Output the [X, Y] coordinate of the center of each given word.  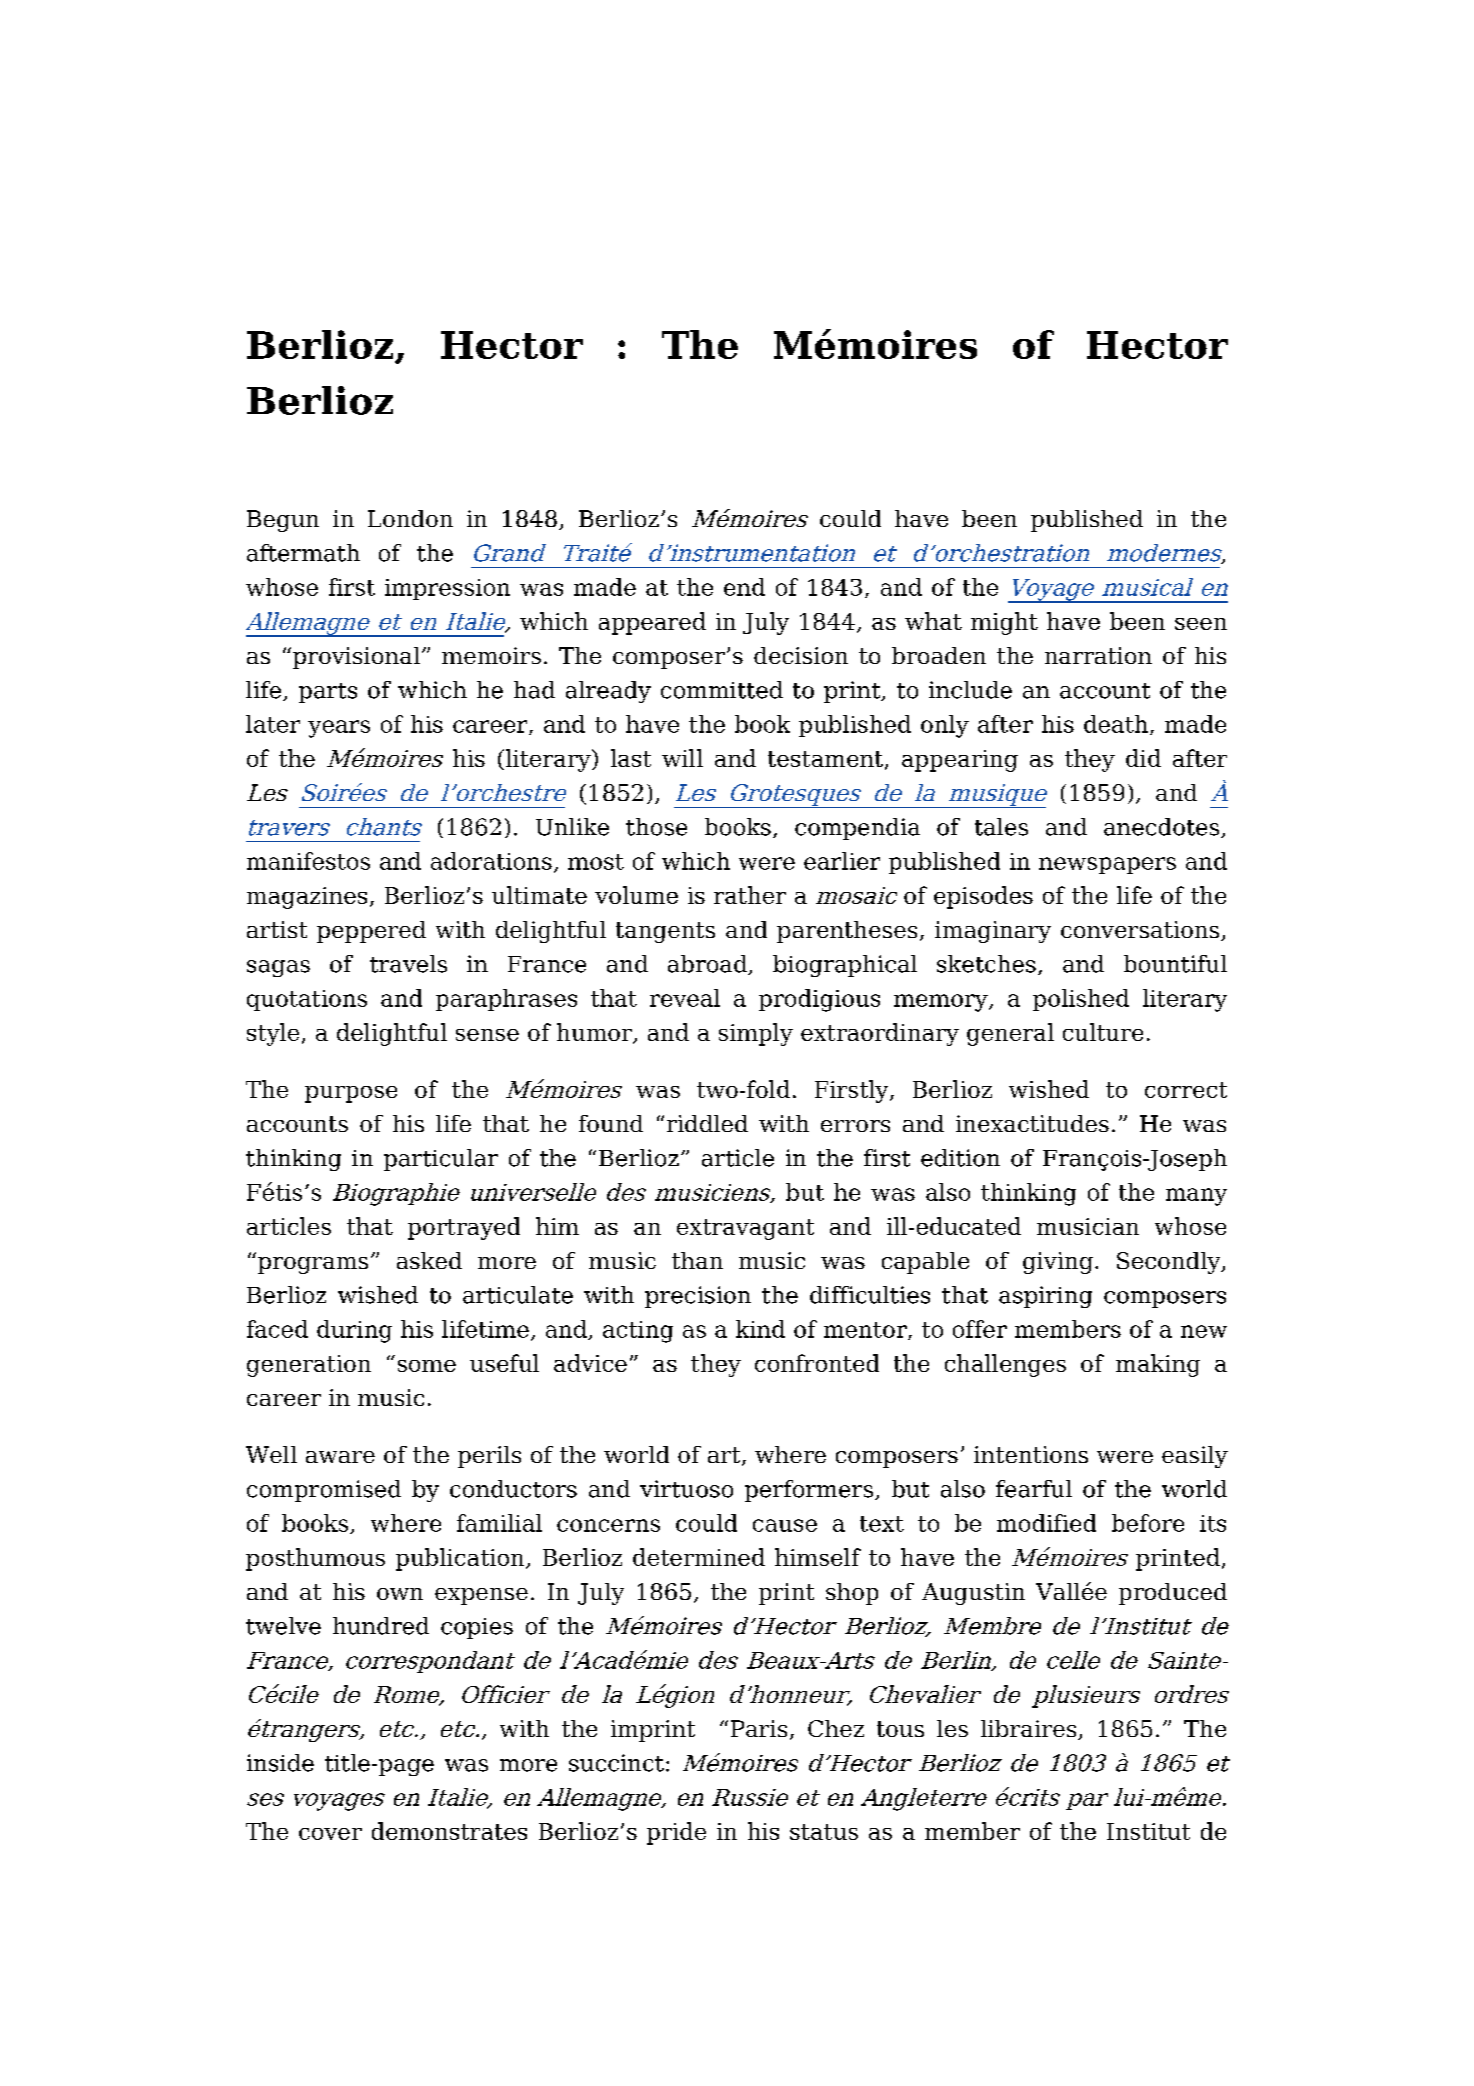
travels [408, 964]
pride [676, 1833]
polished [1081, 1000]
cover [330, 1834]
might [1004, 623]
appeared [652, 623]
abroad [708, 965]
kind [760, 1329]
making [1158, 1365]
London [410, 518]
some [427, 1366]
